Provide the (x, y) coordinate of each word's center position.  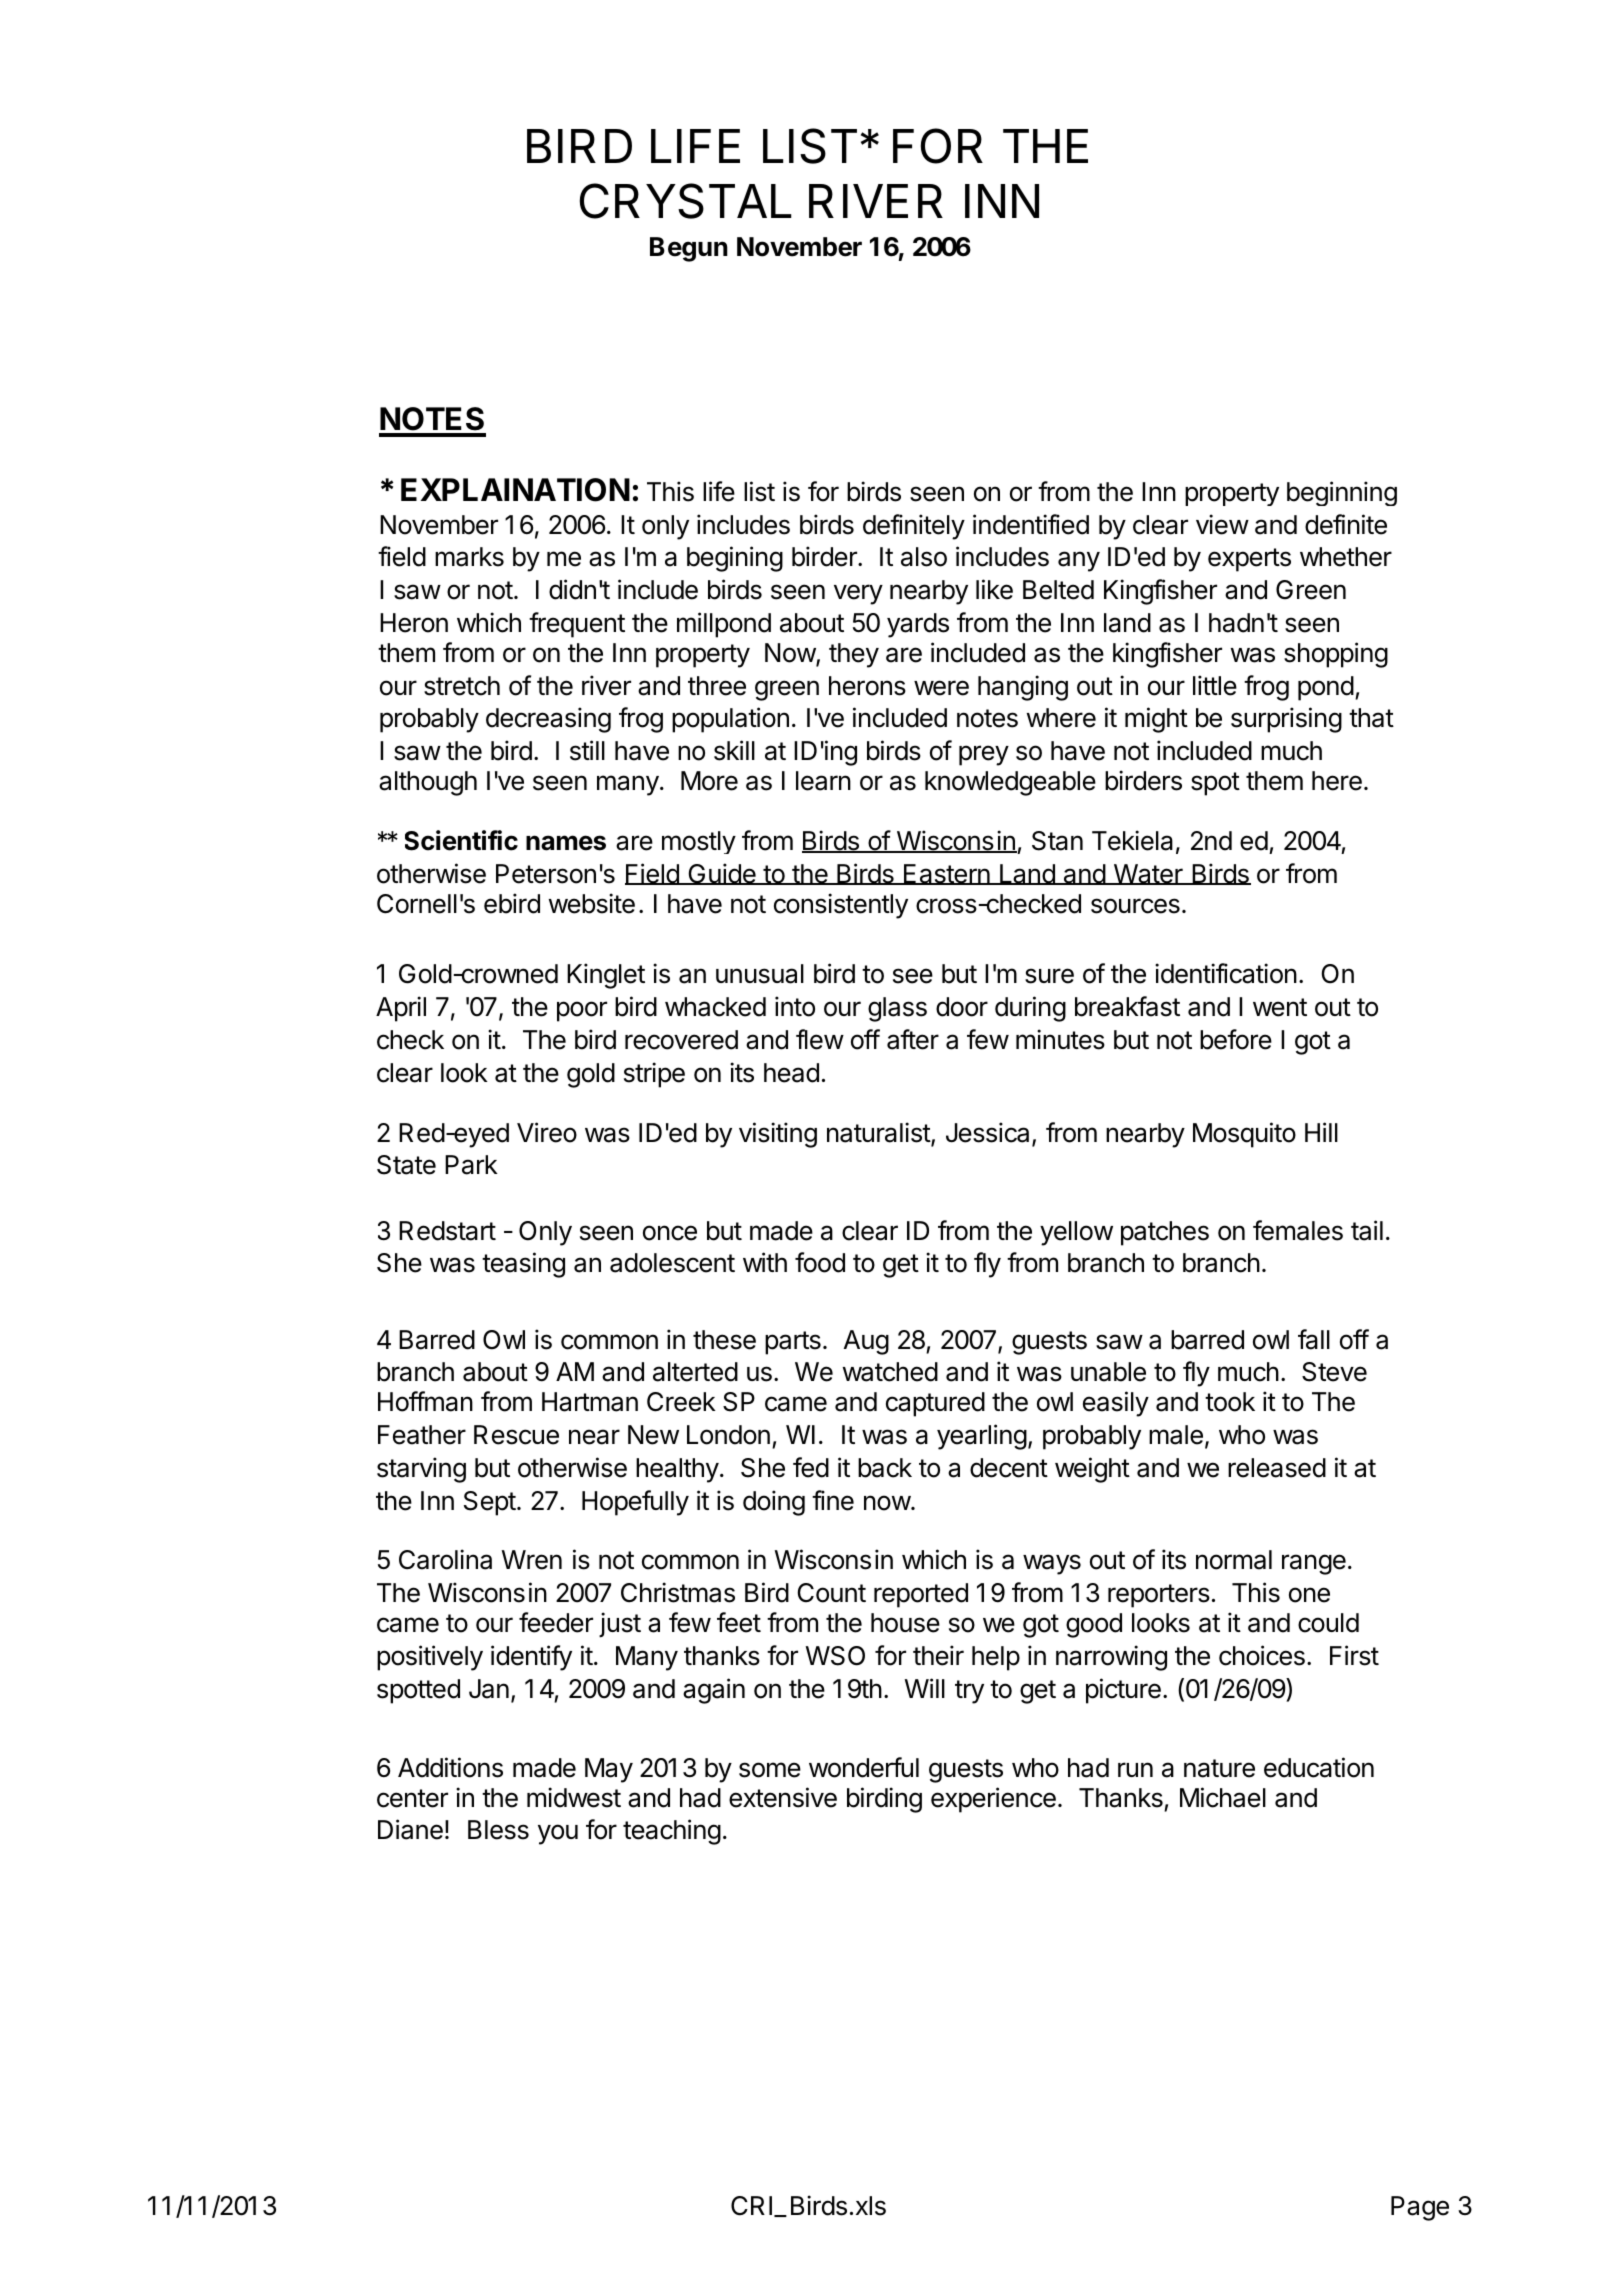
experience (993, 1800)
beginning (1342, 493)
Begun (689, 249)
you (558, 1834)
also (924, 557)
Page (1420, 2208)
